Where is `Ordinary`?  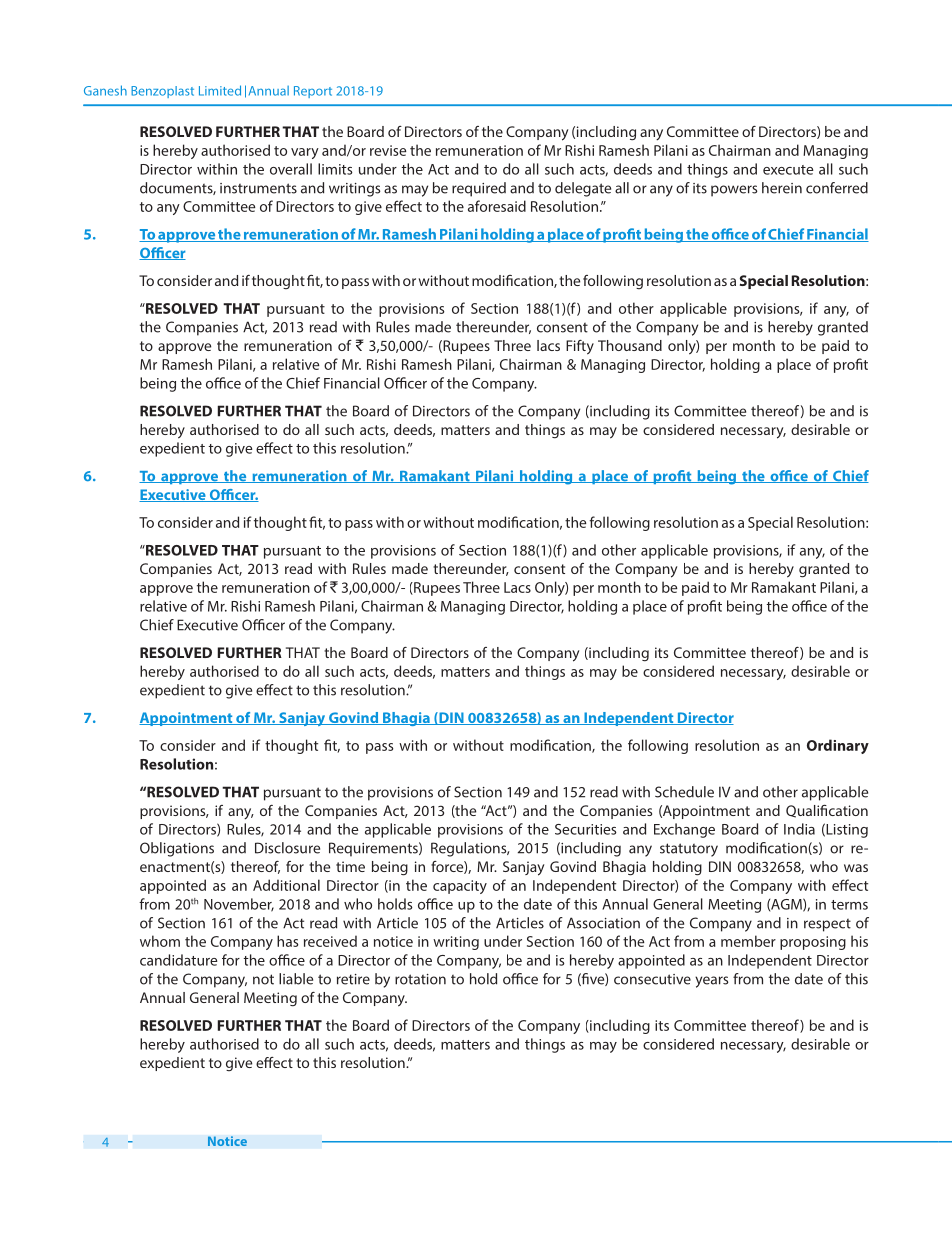
Ordinary is located at coordinates (838, 746).
